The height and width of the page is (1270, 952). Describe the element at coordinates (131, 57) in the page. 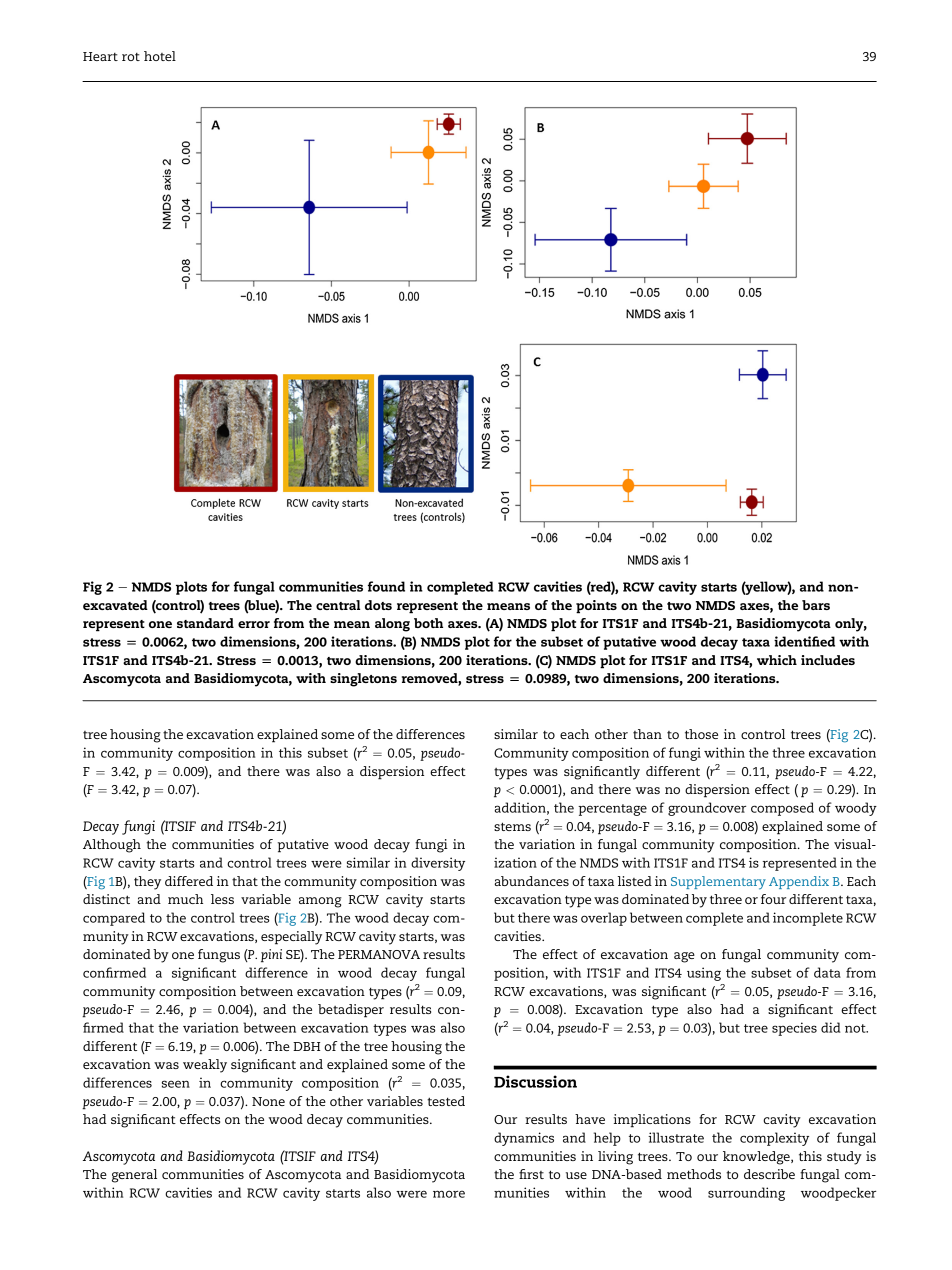

I see `rot` at that location.
